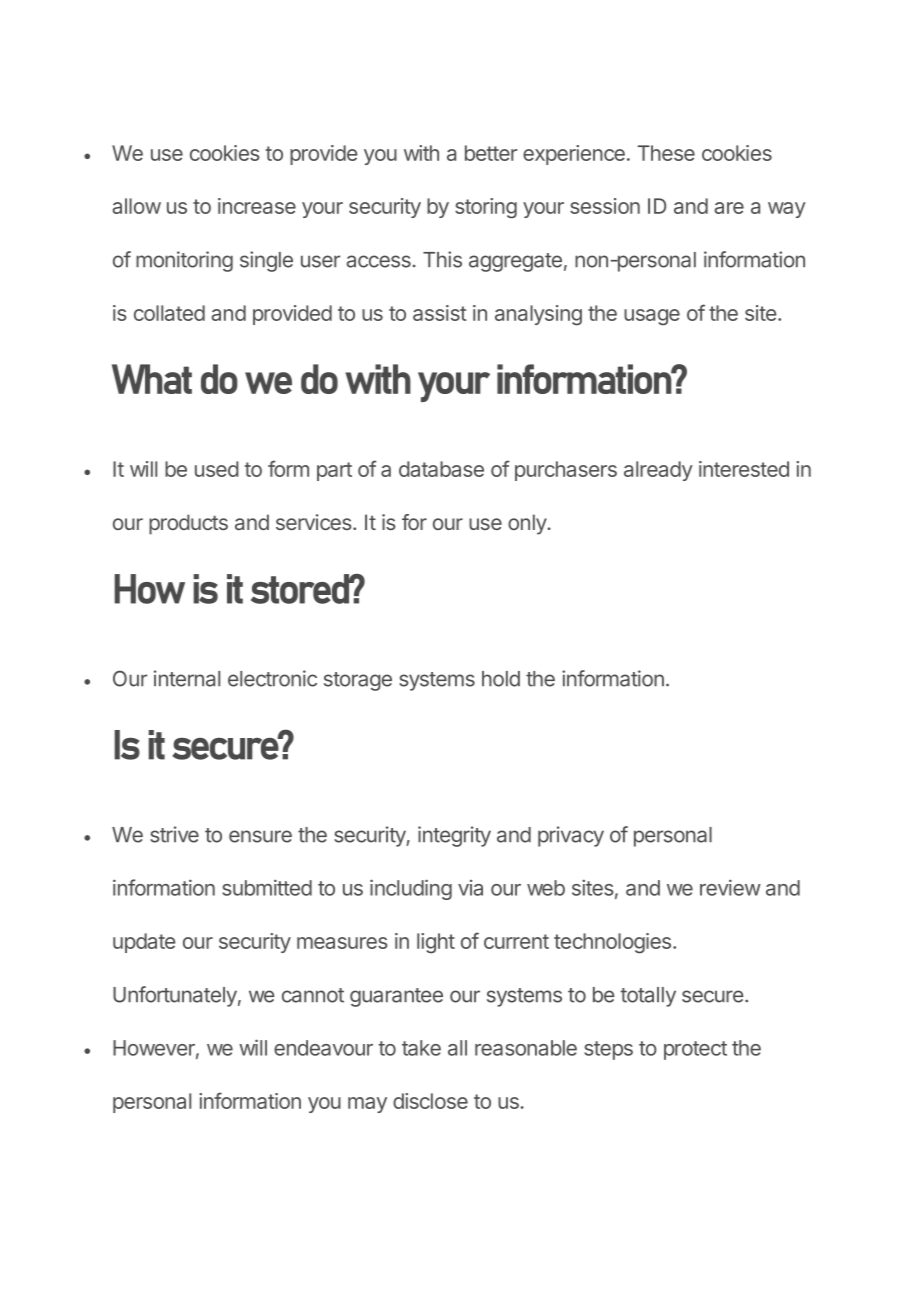 The image size is (924, 1307). What do you see at coordinates (174, 834) in the image?
I see `strive` at bounding box center [174, 834].
